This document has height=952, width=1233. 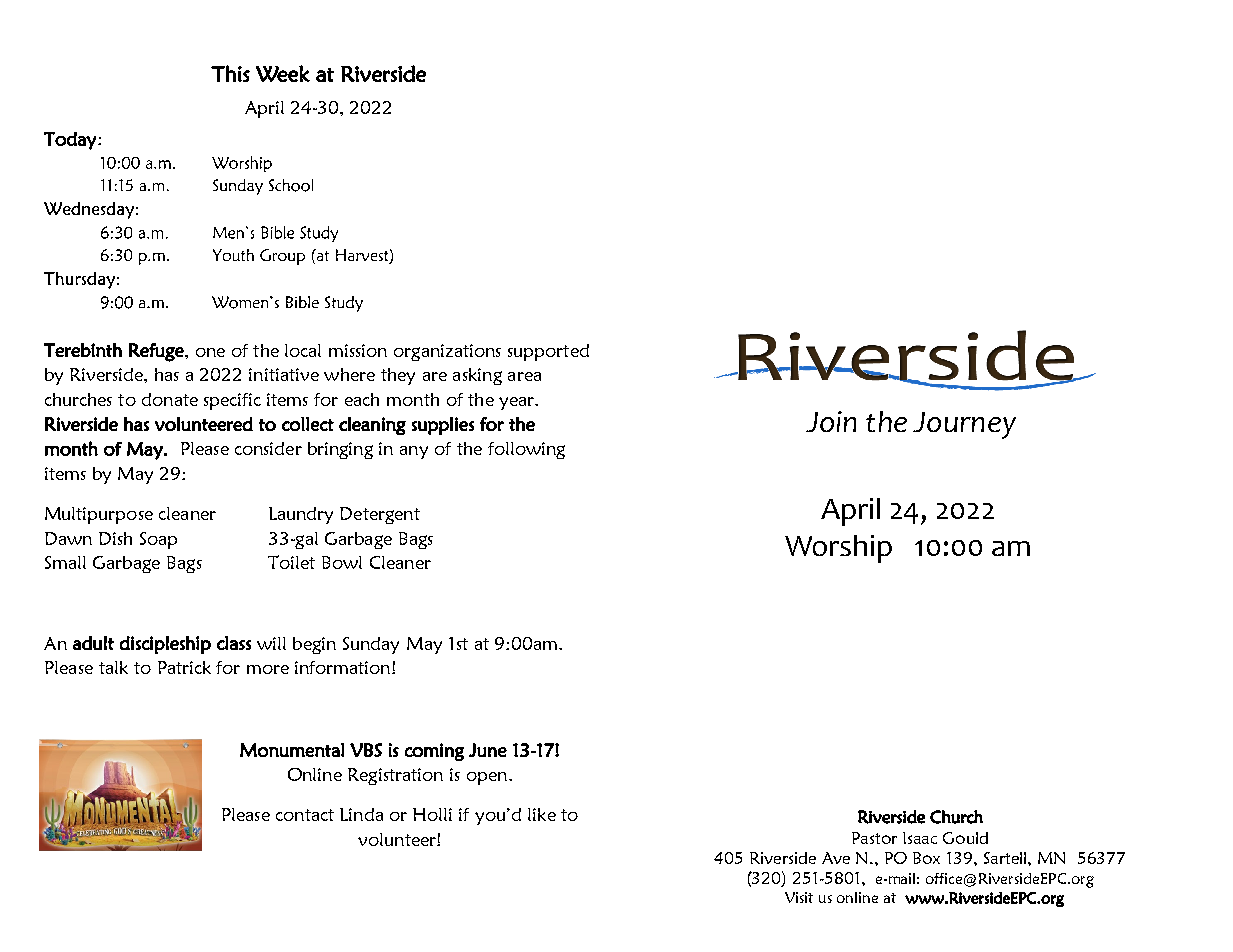 I want to click on contact, so click(x=305, y=815).
